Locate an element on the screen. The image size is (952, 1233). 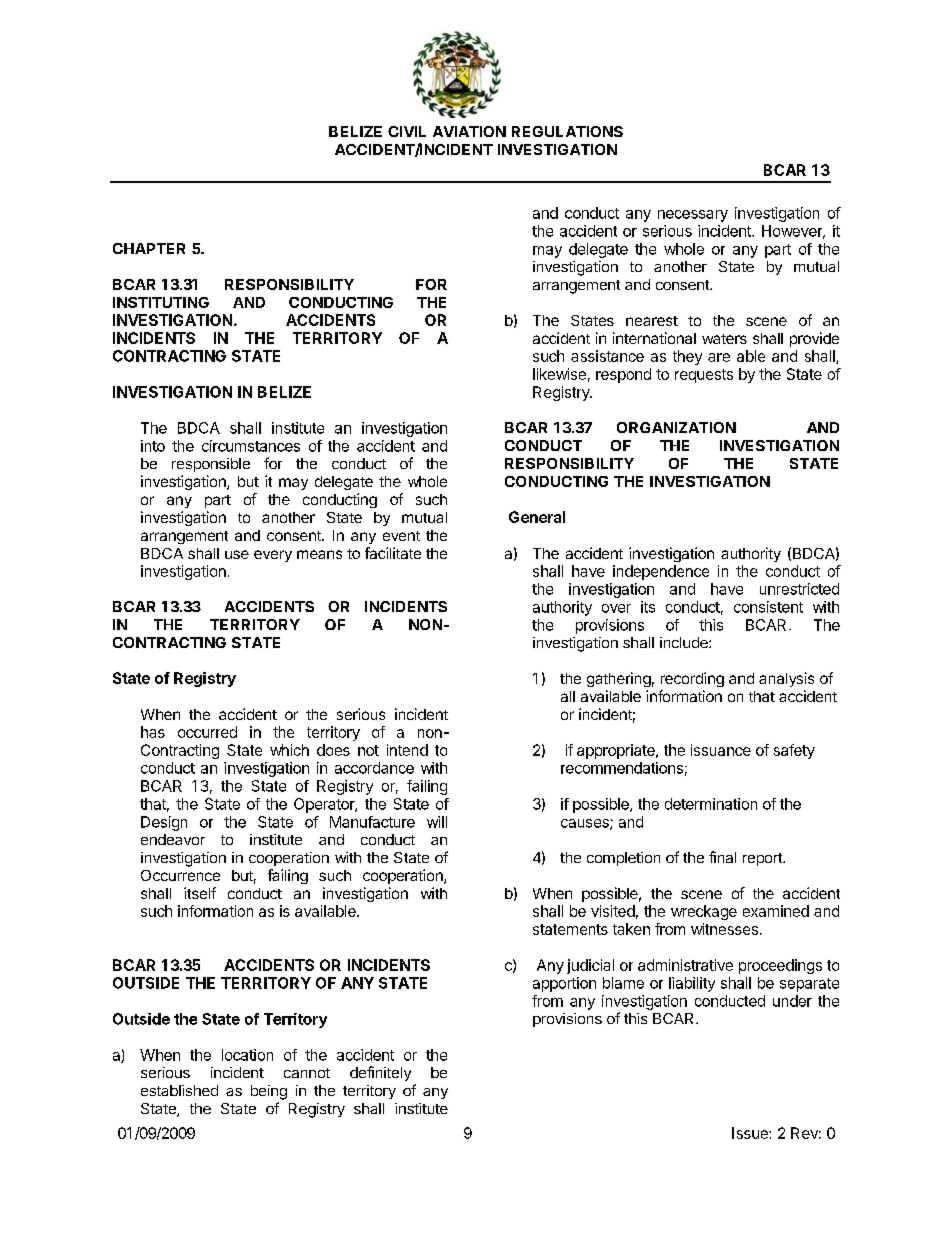
CHAPTER is located at coordinates (149, 248).
